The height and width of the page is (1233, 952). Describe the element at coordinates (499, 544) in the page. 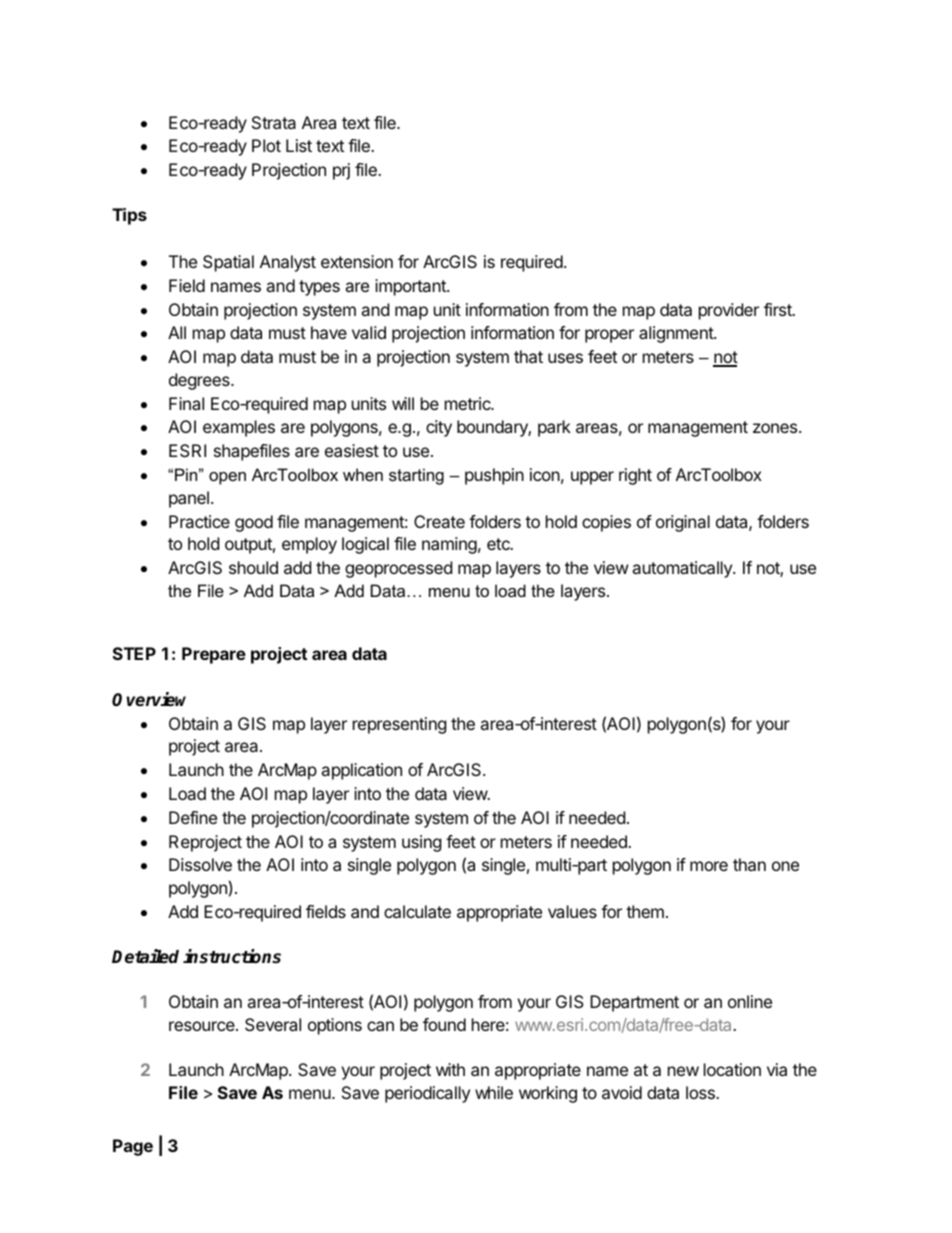

I see `etc` at that location.
